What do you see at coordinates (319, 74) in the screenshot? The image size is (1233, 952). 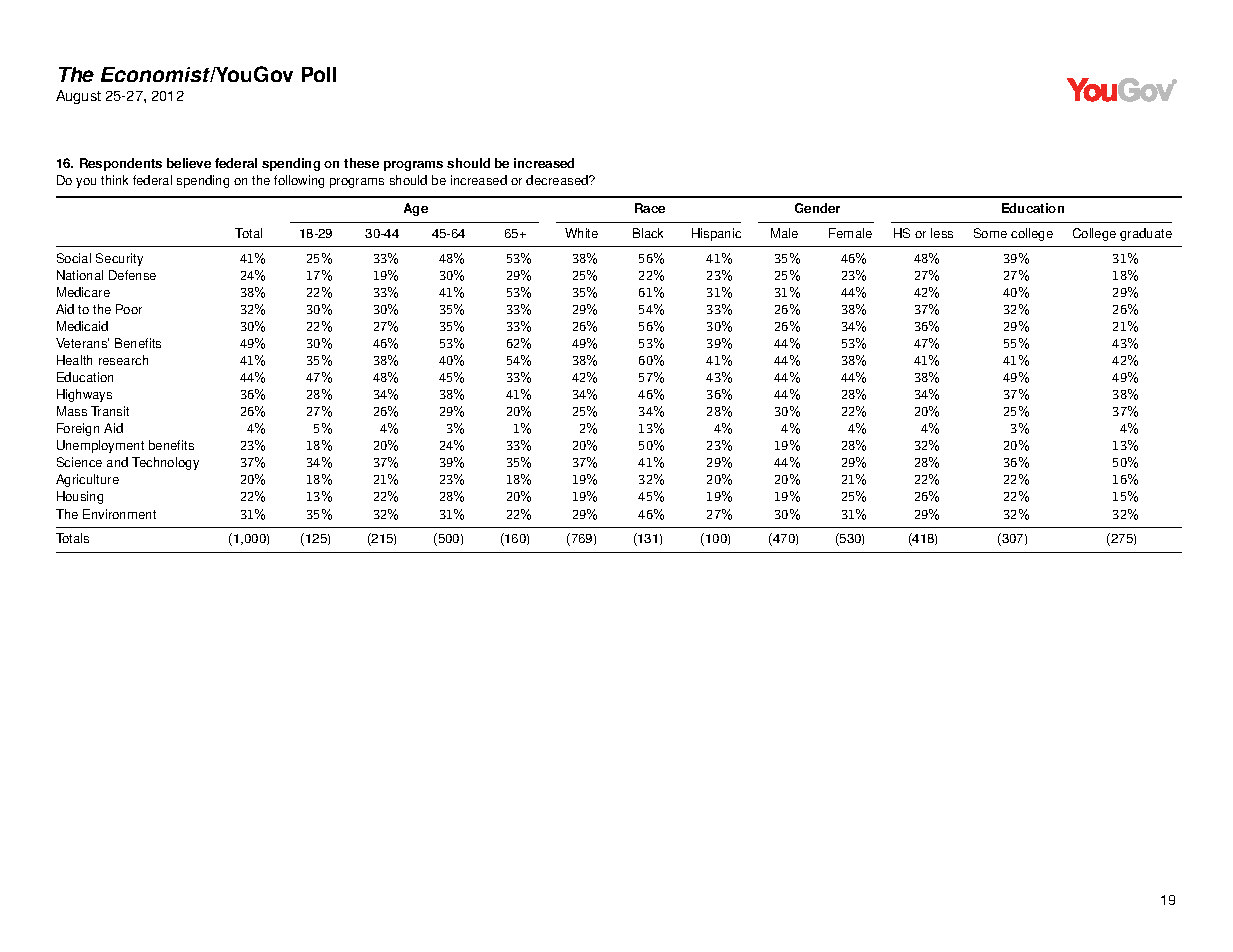 I see `Poll` at bounding box center [319, 74].
